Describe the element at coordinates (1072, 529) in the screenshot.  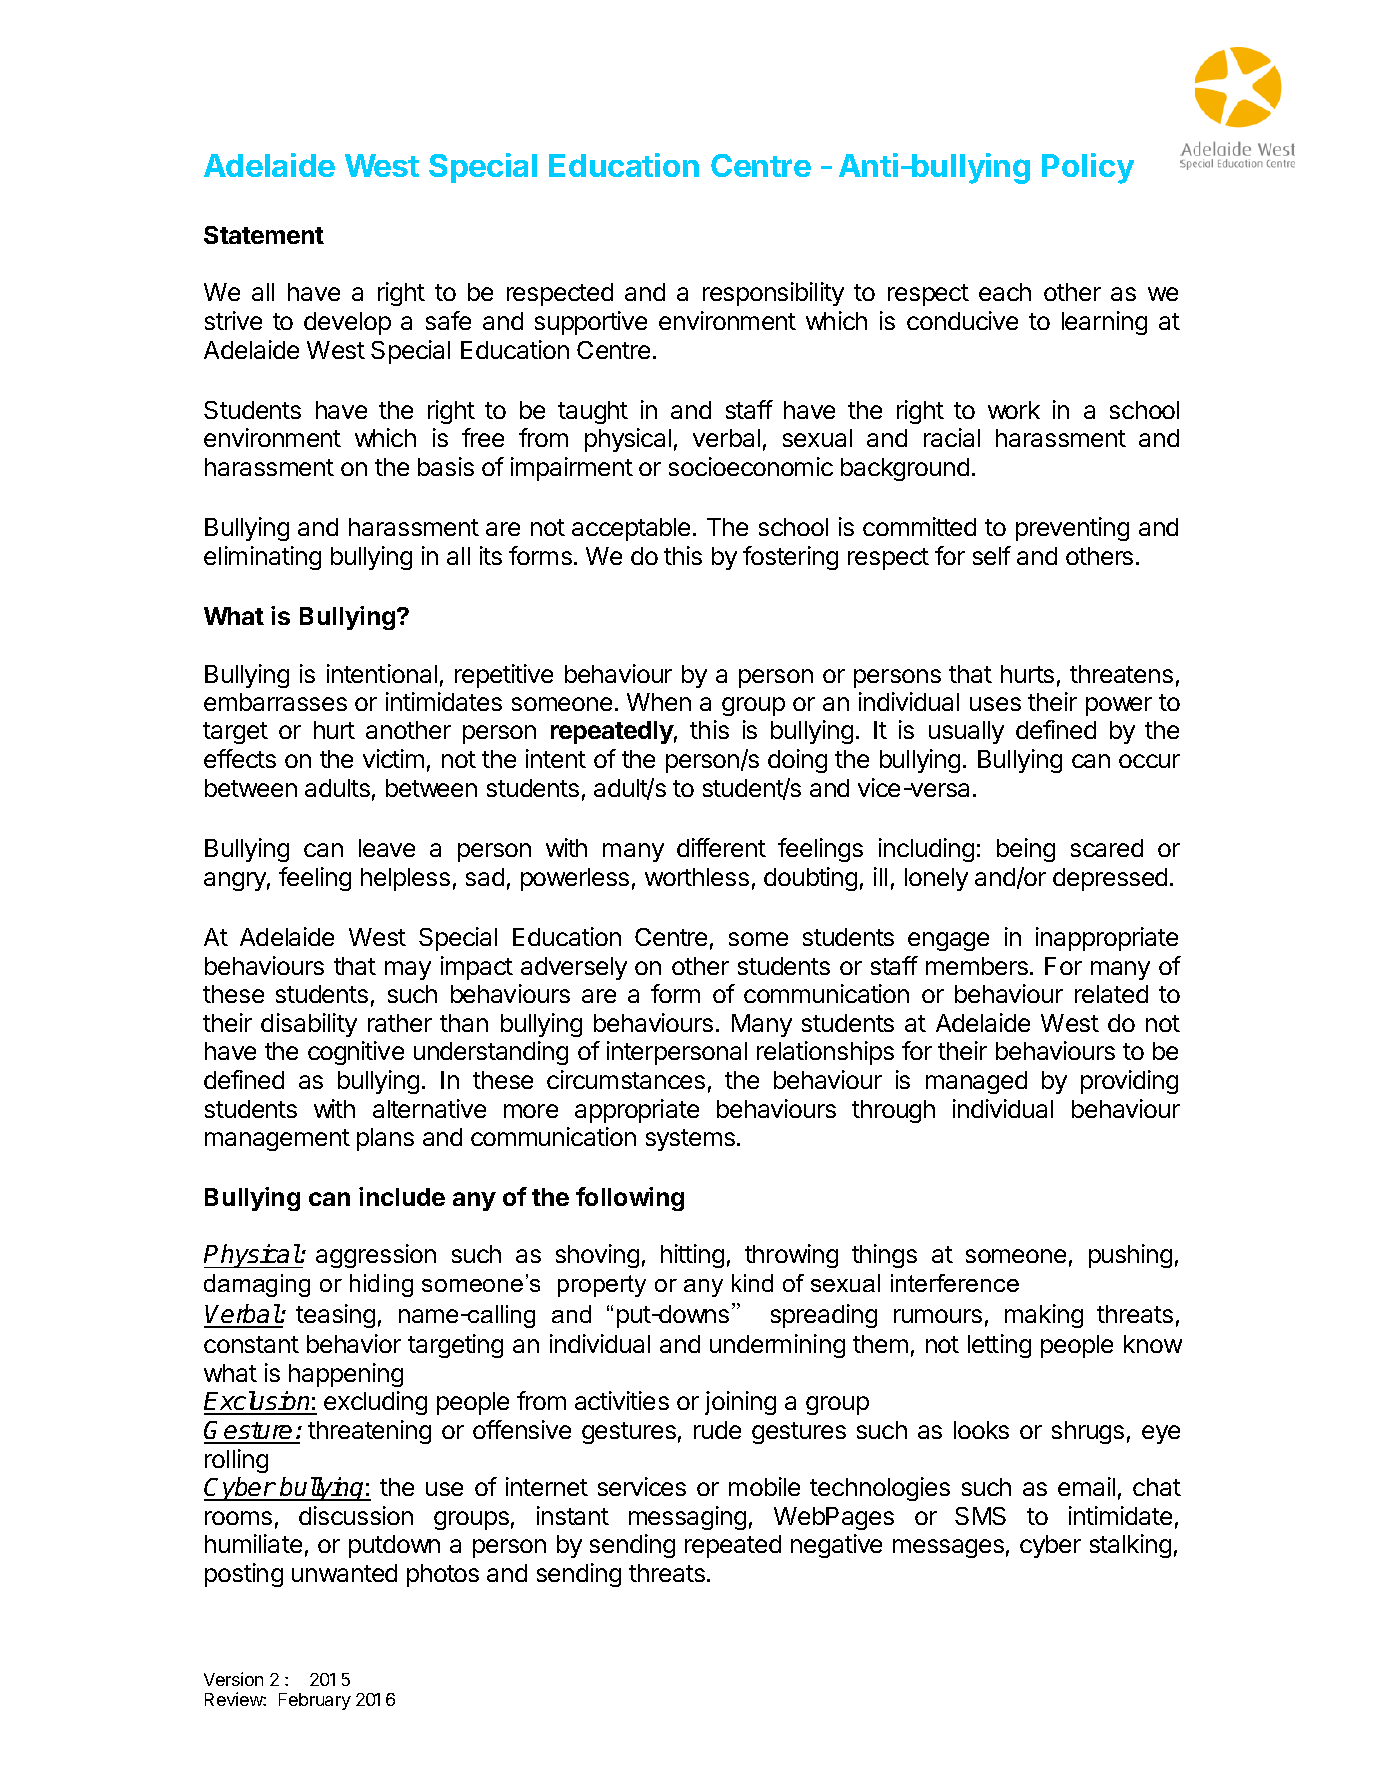
I see `preventing` at that location.
